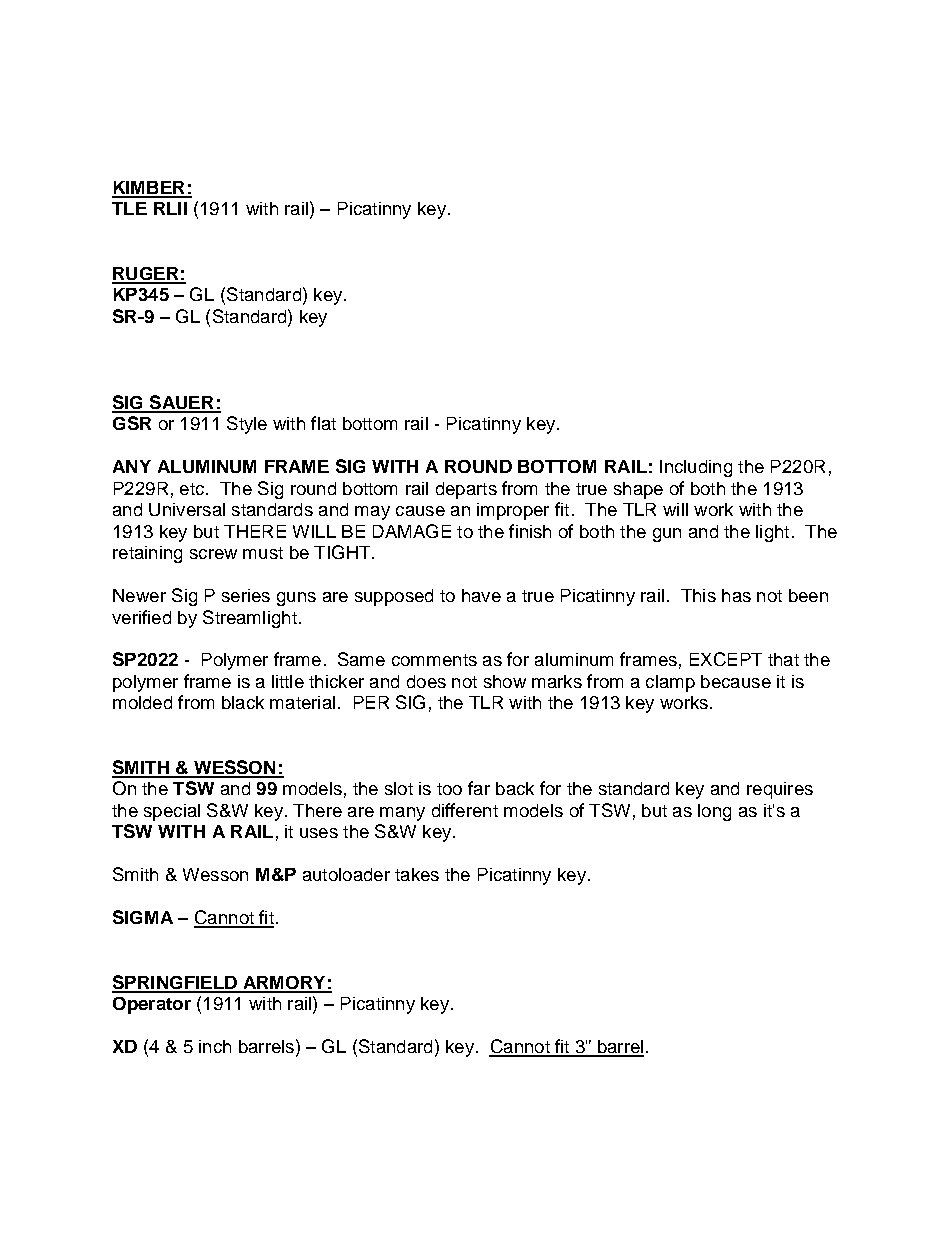 This screenshot has width=952, height=1233. What do you see at coordinates (466, 490) in the screenshot?
I see `departs` at bounding box center [466, 490].
